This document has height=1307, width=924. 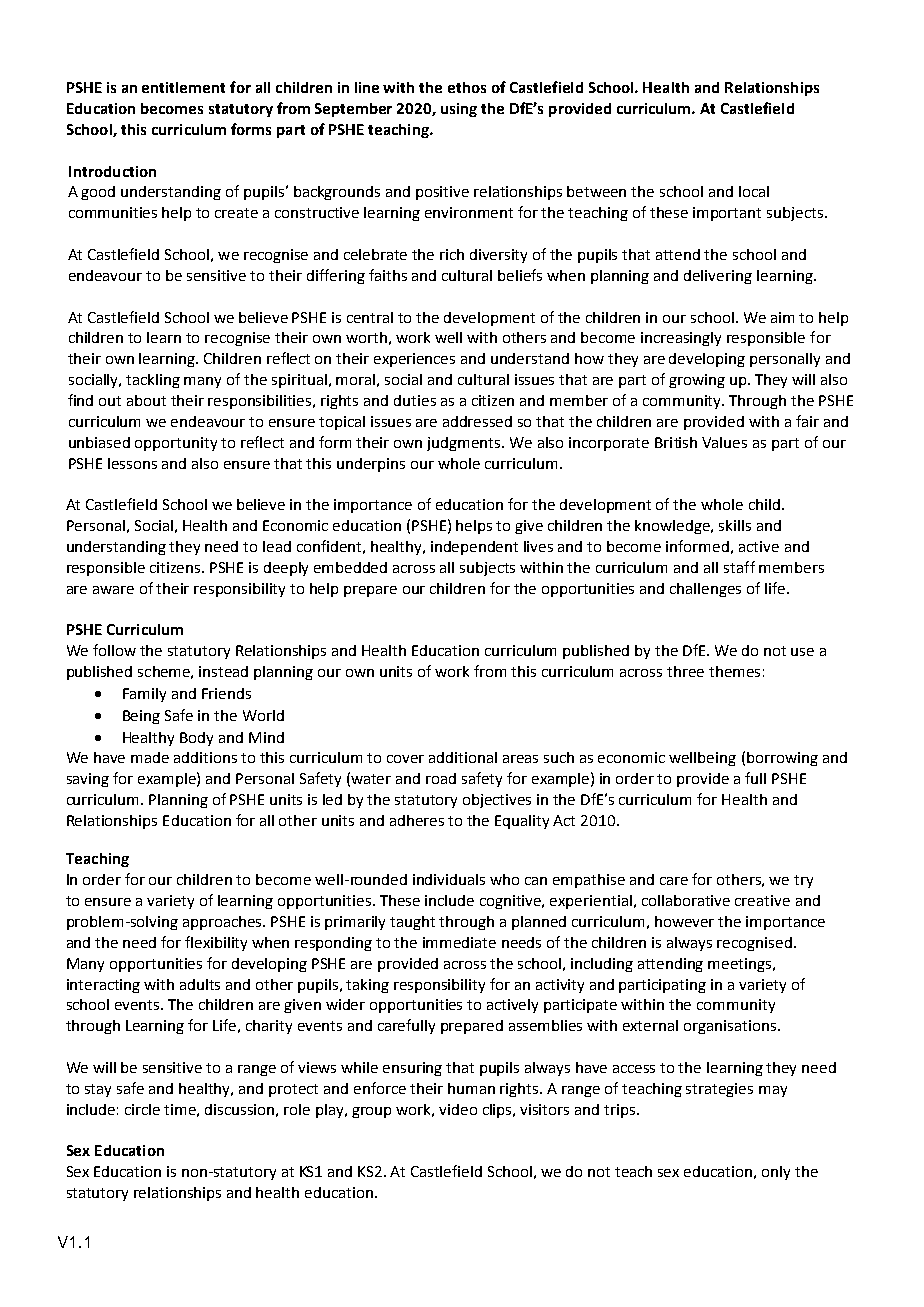 What do you see at coordinates (754, 191) in the document?
I see `local` at bounding box center [754, 191].
